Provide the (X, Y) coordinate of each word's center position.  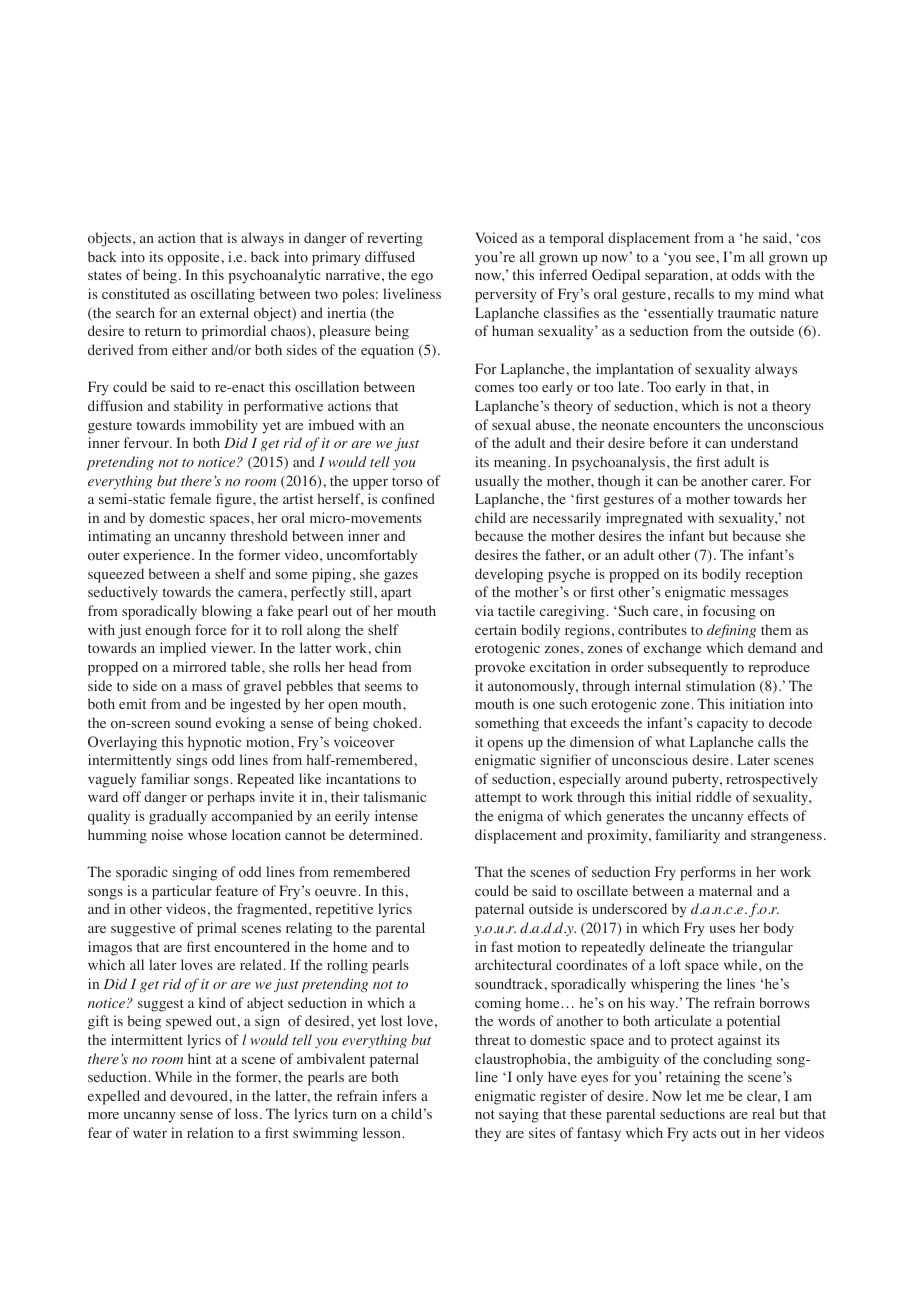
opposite (194, 258)
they (488, 1134)
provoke (500, 668)
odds (745, 274)
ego (422, 278)
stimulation (720, 685)
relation (210, 1133)
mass (207, 687)
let (694, 1095)
